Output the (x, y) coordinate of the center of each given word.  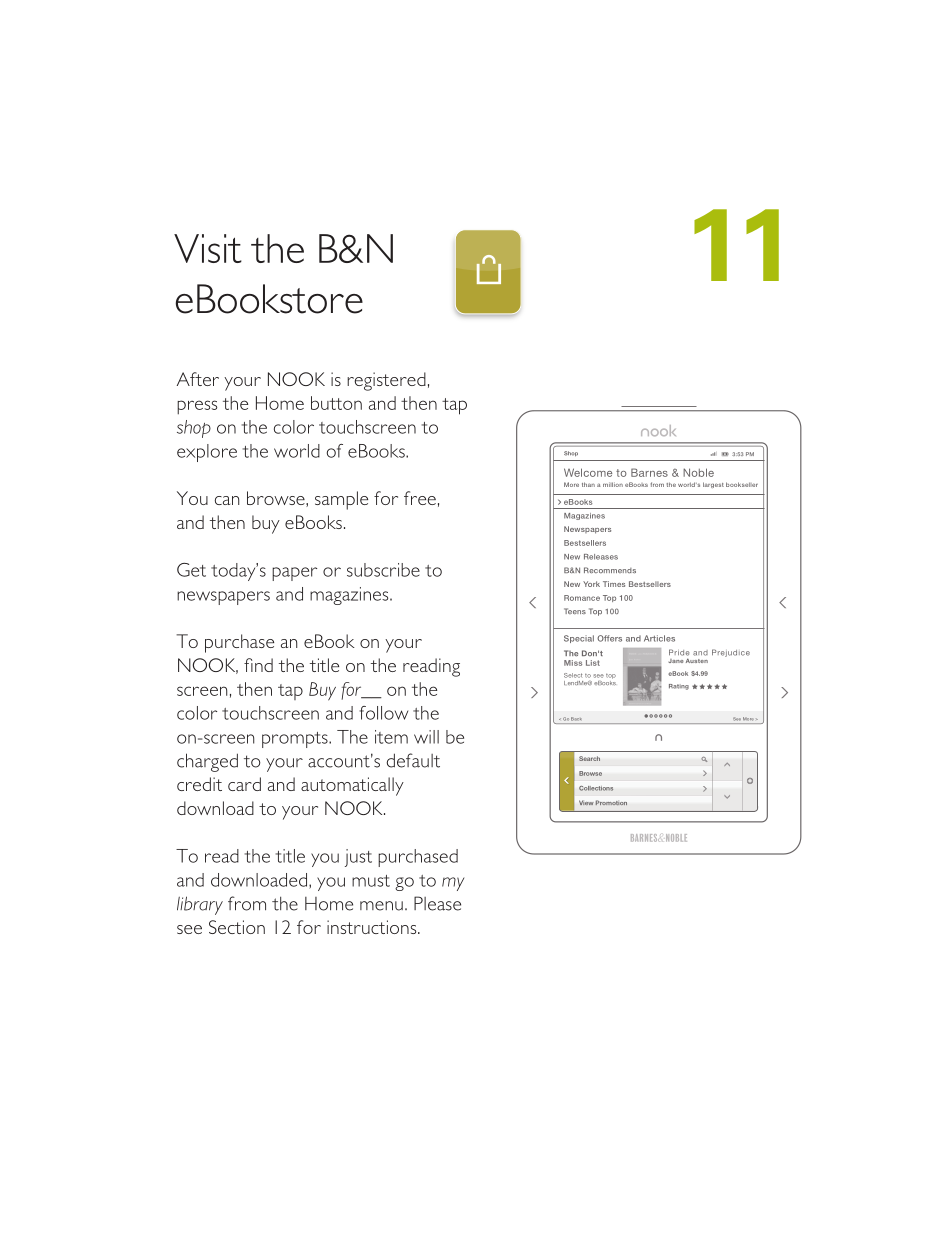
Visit (208, 248)
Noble (698, 472)
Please (437, 903)
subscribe (383, 570)
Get (191, 570)
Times (614, 584)
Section (237, 927)
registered (386, 381)
